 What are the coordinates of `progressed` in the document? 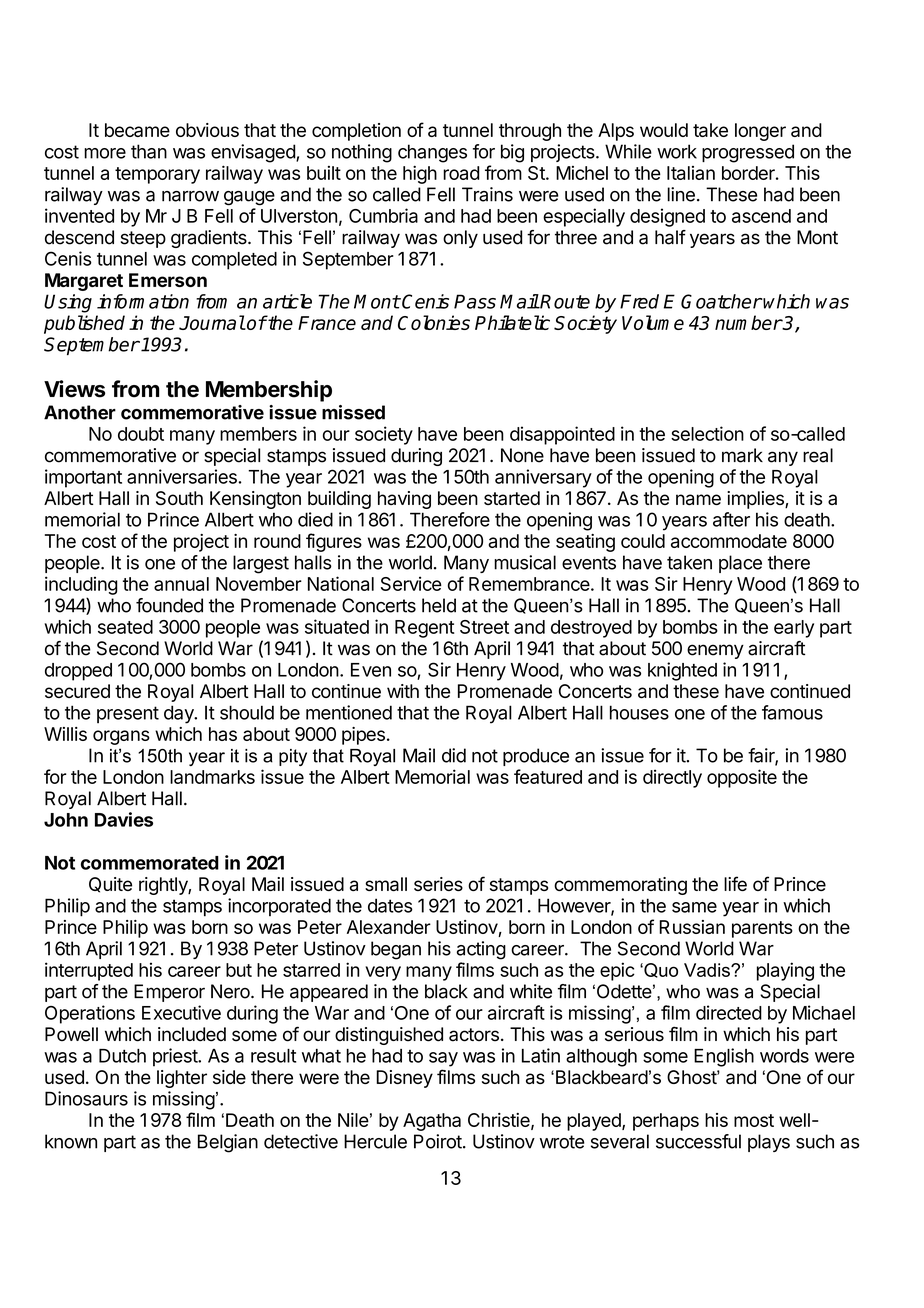 It's located at (748, 153).
